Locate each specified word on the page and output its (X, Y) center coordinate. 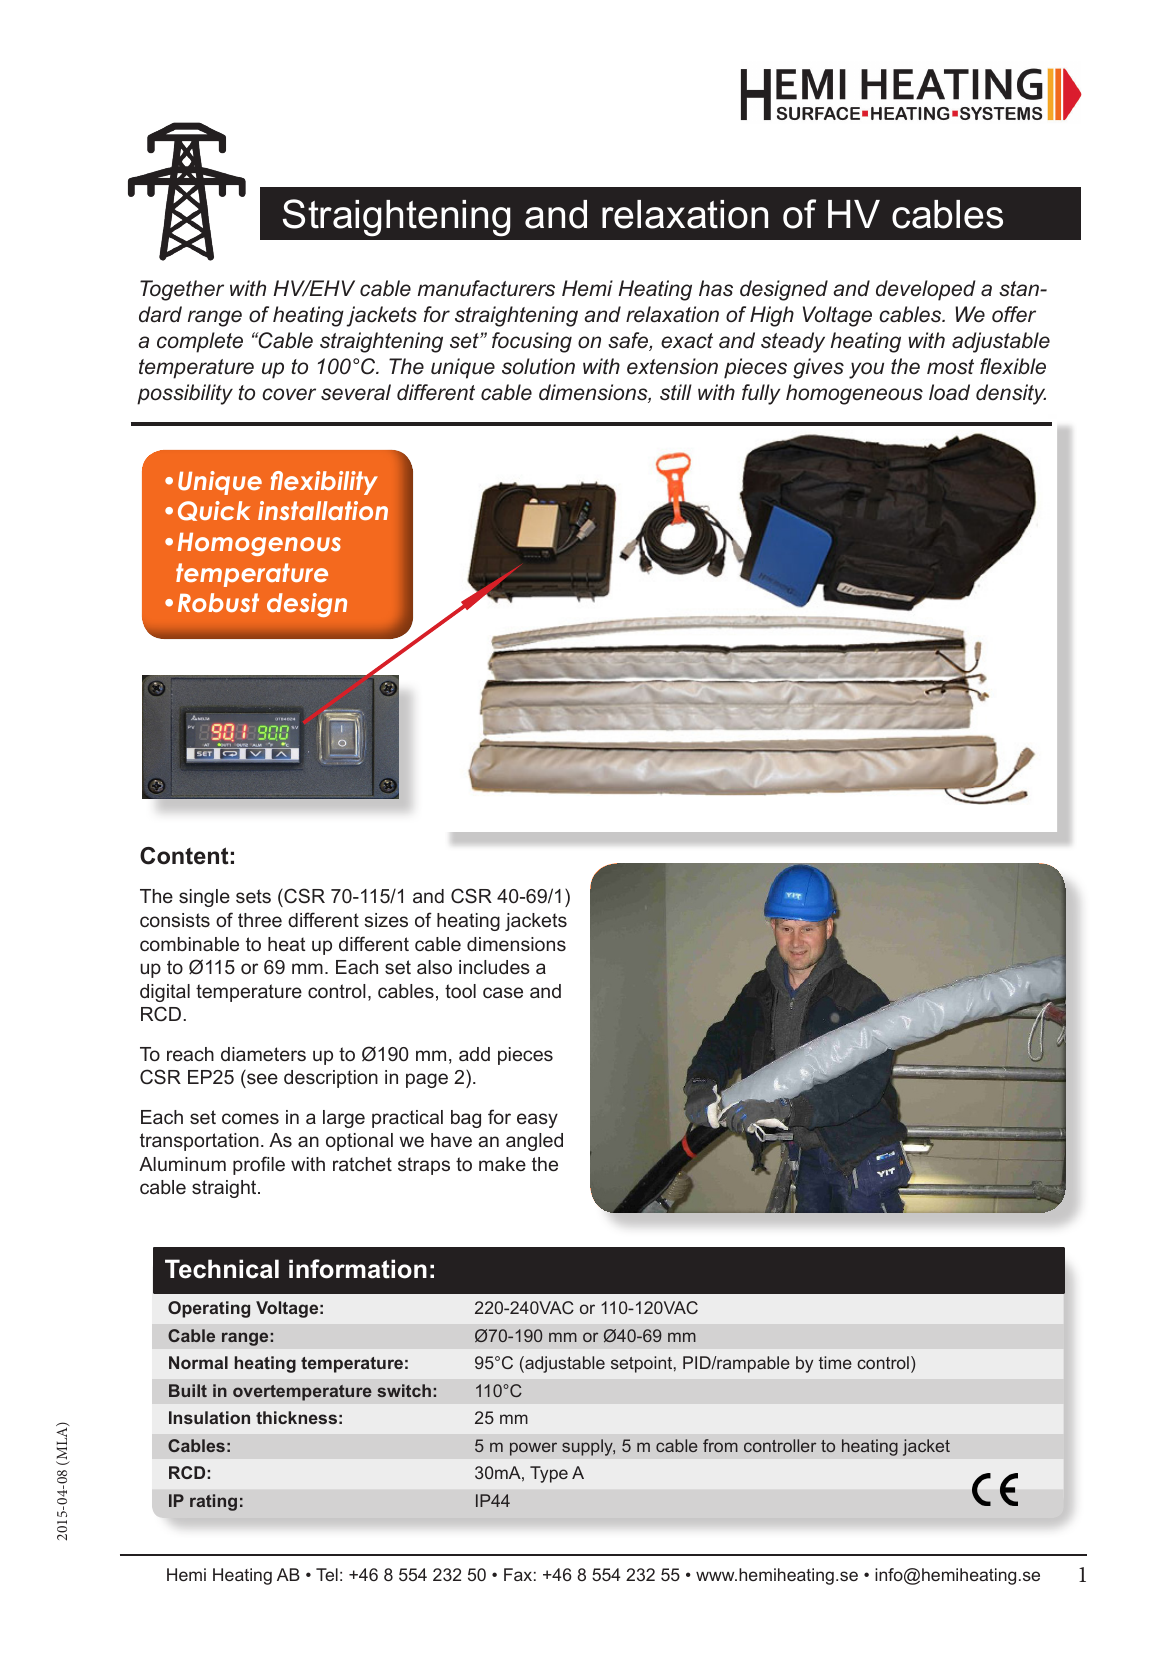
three (260, 920)
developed (925, 290)
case (503, 992)
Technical (222, 1269)
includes (494, 967)
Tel (327, 1574)
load (949, 392)
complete (200, 342)
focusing (532, 342)
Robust (218, 602)
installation (323, 510)
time (835, 1362)
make (502, 1164)
